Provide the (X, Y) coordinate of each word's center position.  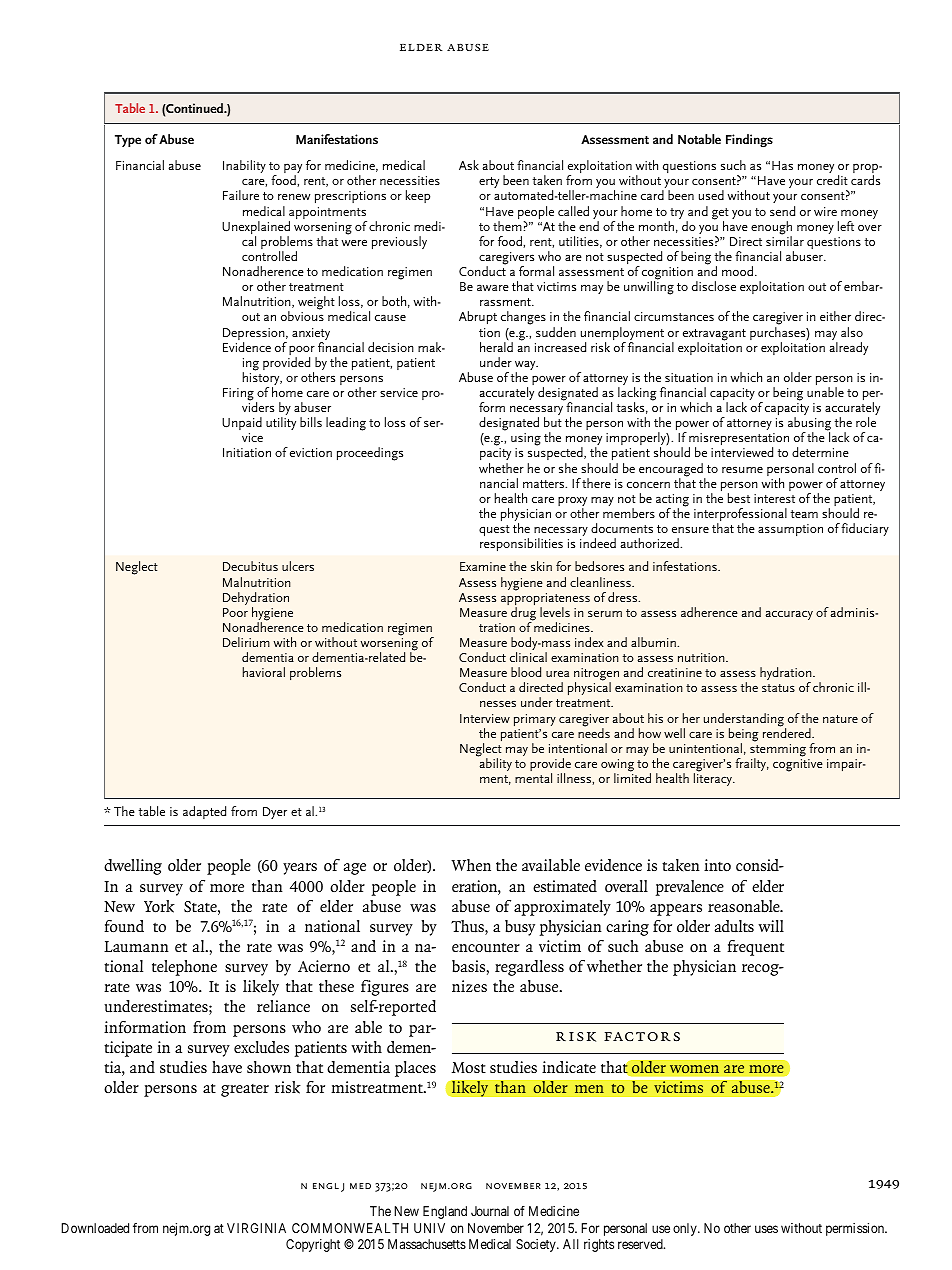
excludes (261, 1047)
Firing (238, 394)
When (471, 865)
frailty (752, 764)
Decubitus (250, 566)
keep (418, 196)
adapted (204, 812)
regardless (529, 968)
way (526, 367)
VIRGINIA (256, 1228)
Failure (241, 195)
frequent (755, 948)
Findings (749, 141)
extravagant (714, 336)
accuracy (789, 615)
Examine (483, 566)
